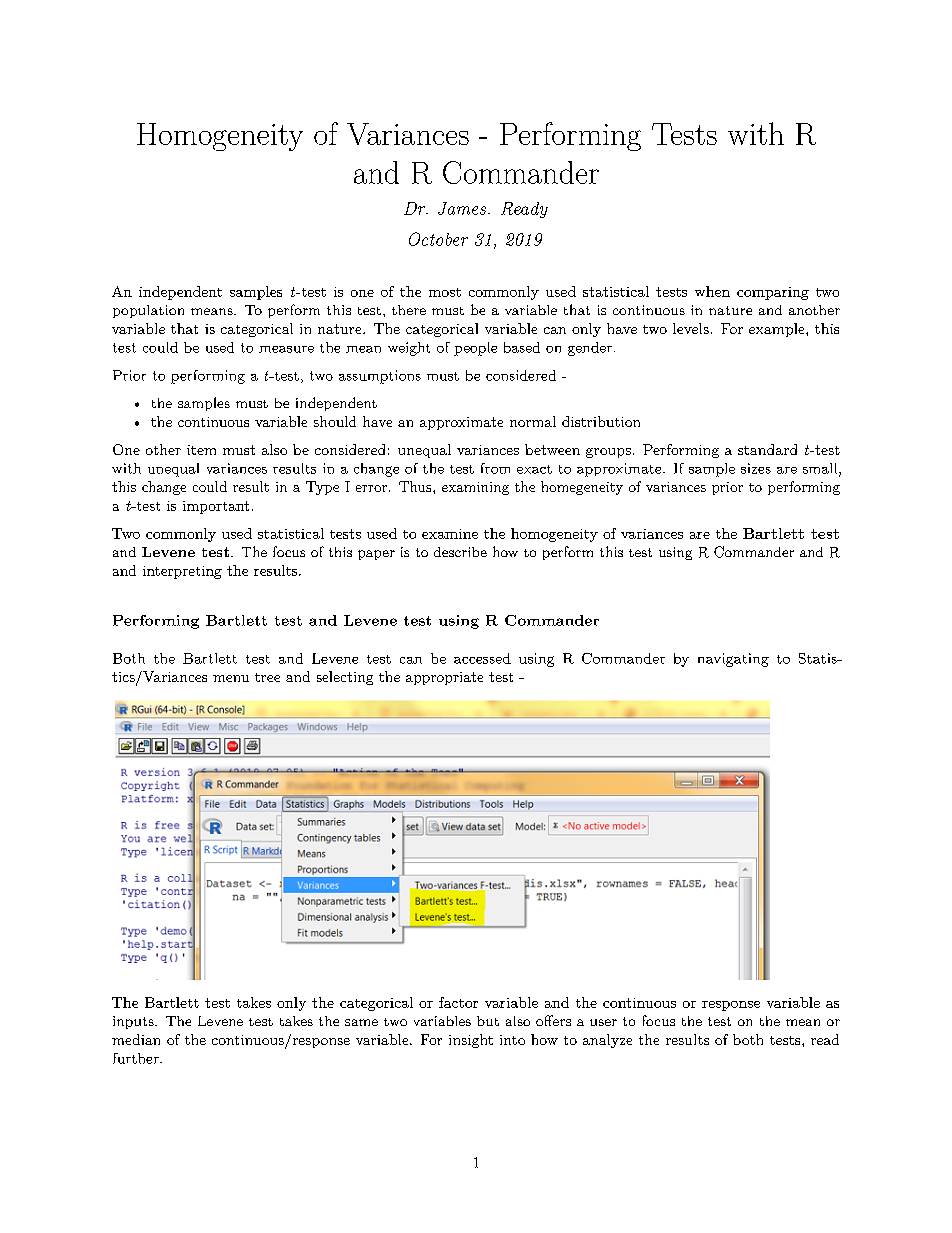  Describe the element at coordinates (136, 1039) in the image. I see `median` at that location.
